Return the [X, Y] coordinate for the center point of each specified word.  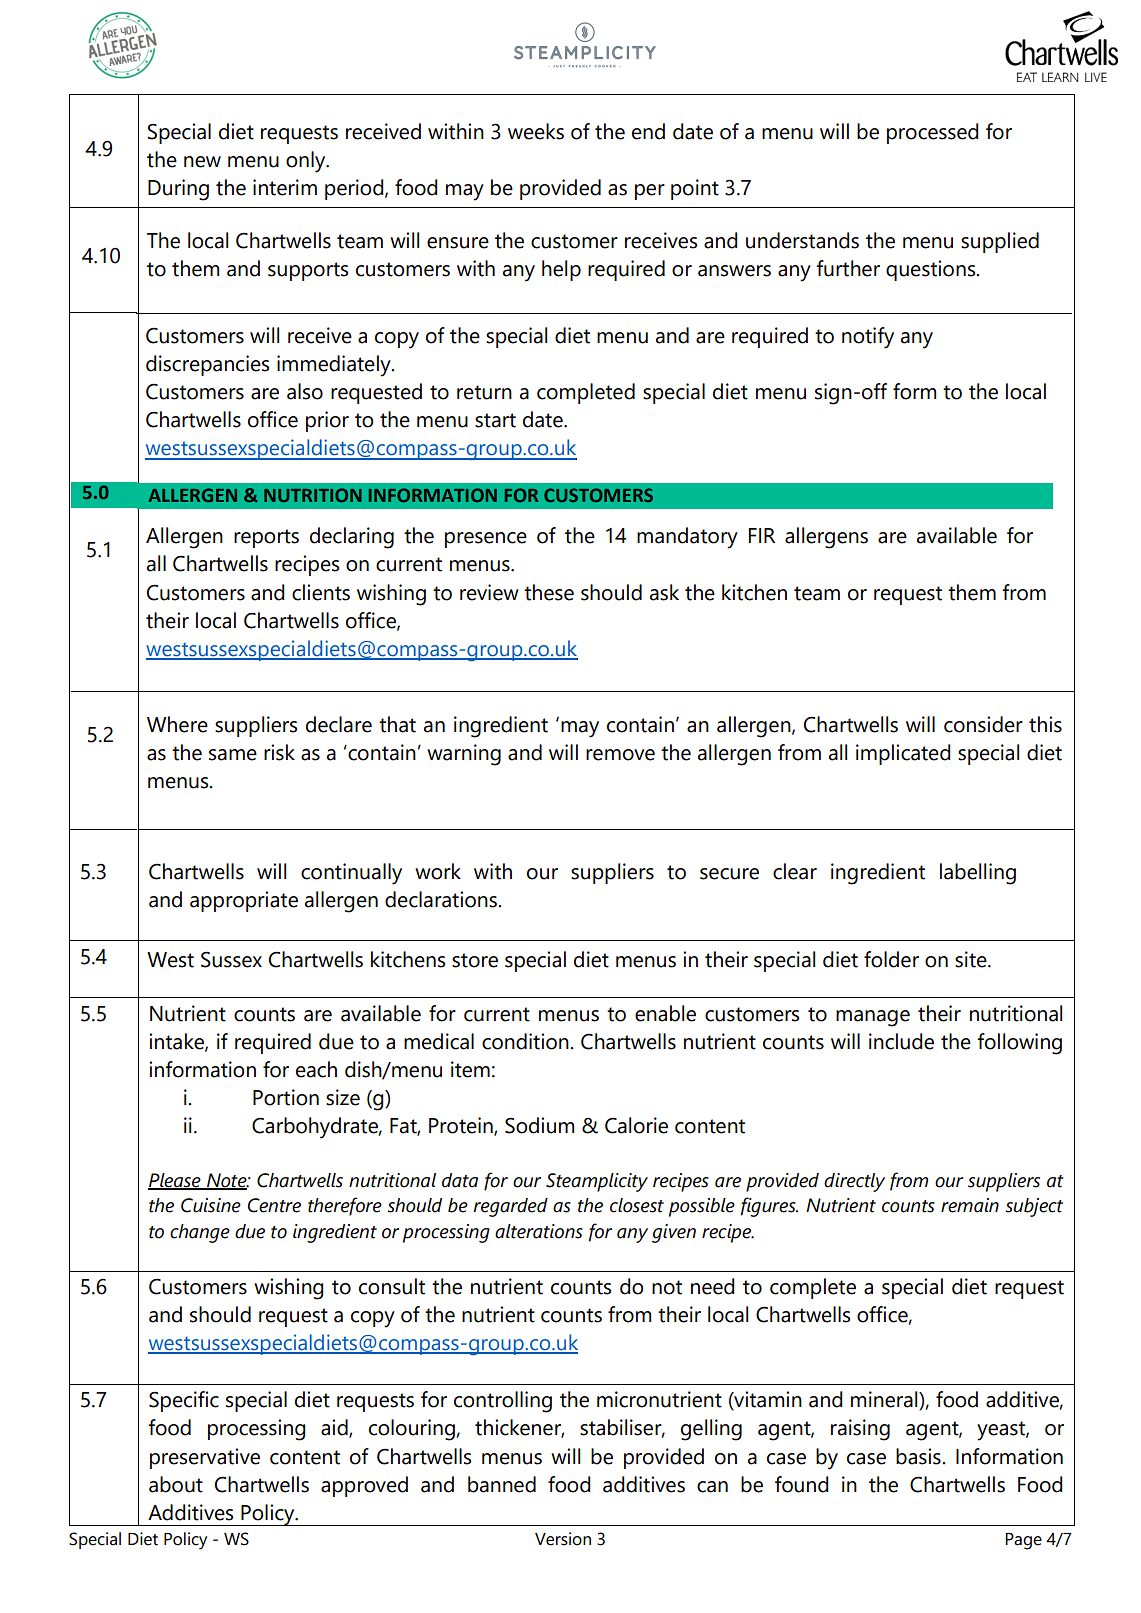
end [648, 131]
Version [563, 1539]
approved [364, 1486]
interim [285, 187]
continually [351, 874]
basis [919, 1456]
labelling [978, 874]
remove [620, 755]
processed [933, 133]
